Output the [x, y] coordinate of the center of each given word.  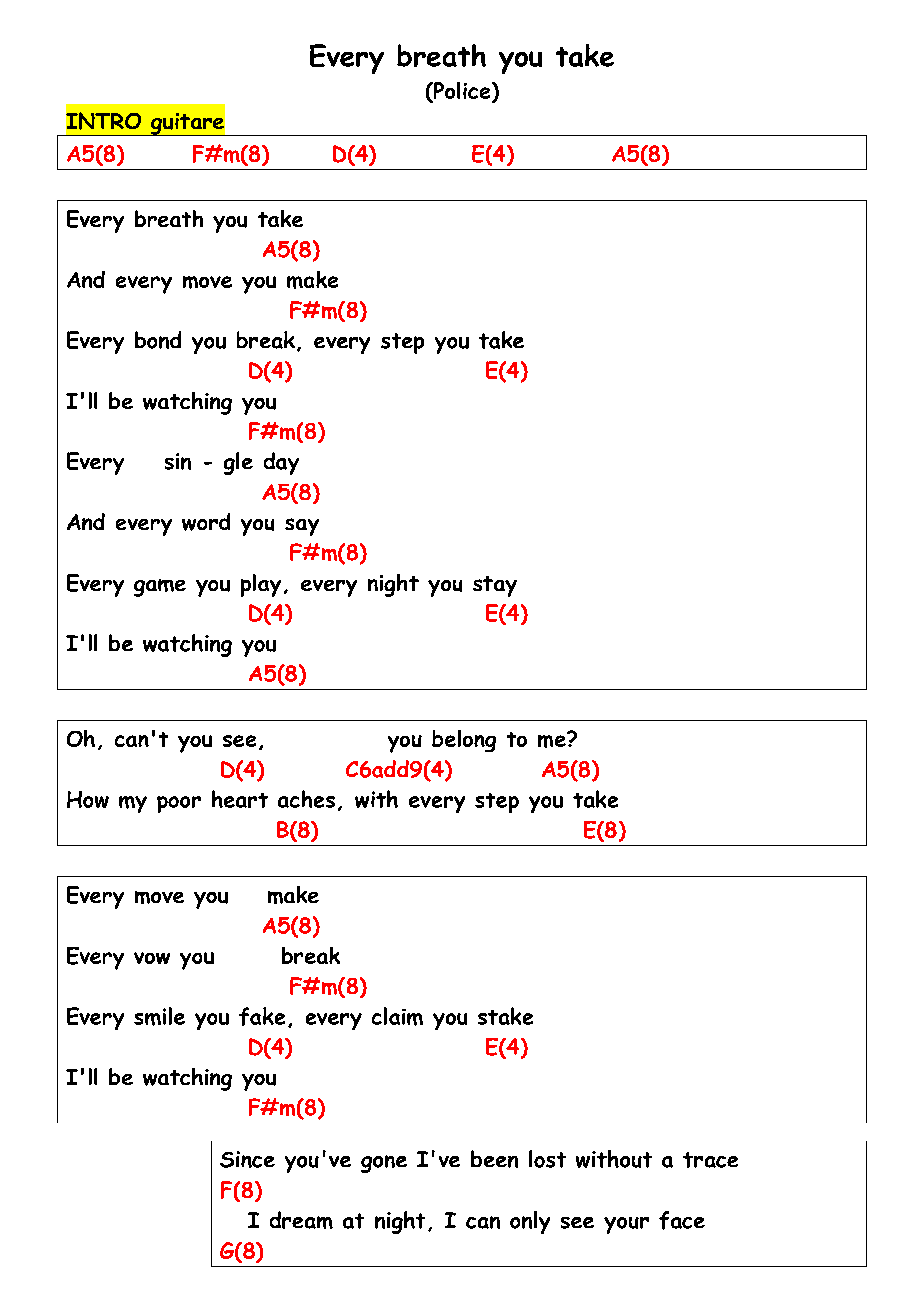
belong [464, 741]
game [160, 588]
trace [710, 1160]
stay [495, 586]
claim [397, 1016]
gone [384, 1164]
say [302, 527]
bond [158, 340]
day [281, 463]
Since [247, 1159]
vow [152, 958]
